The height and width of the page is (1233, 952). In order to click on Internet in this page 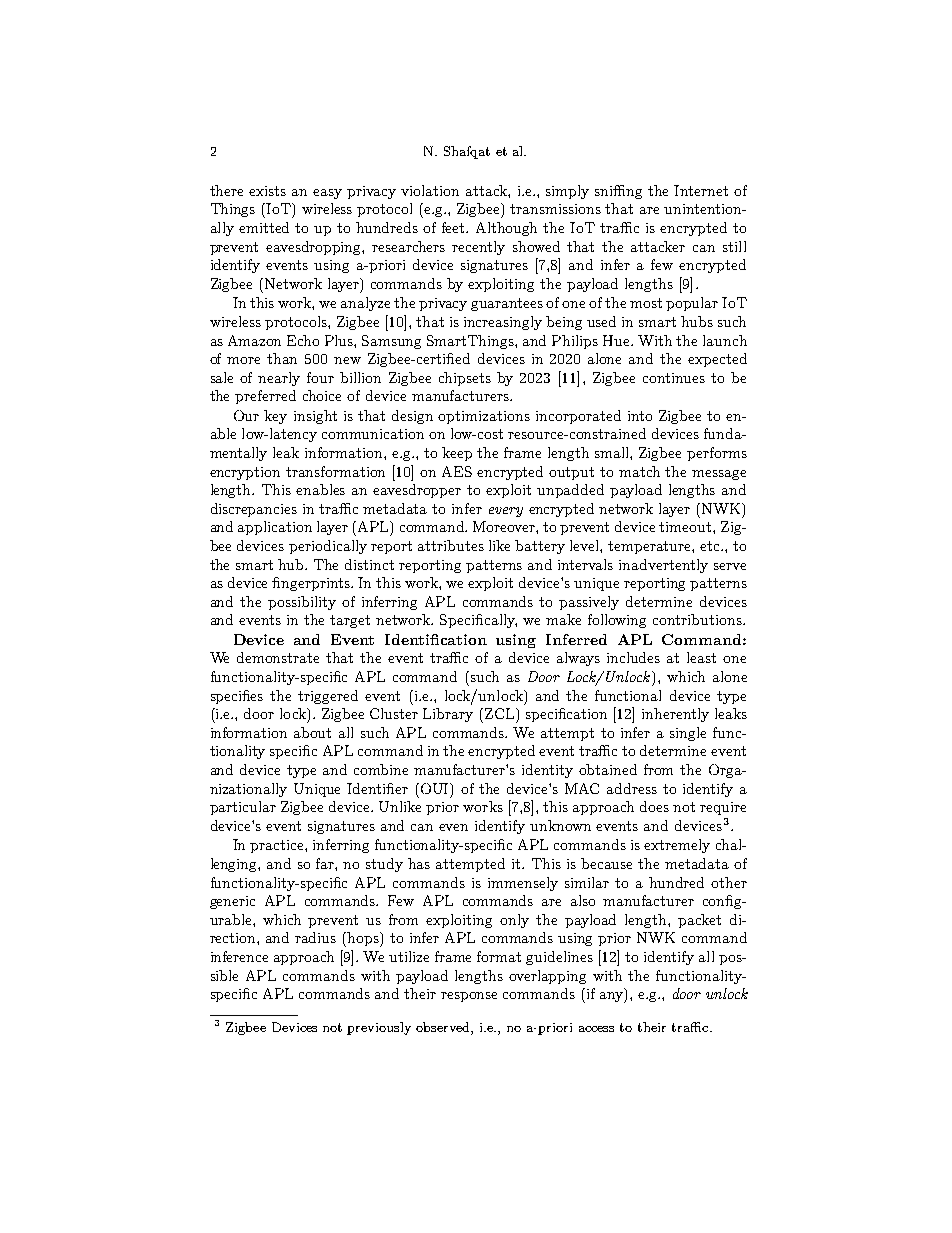, I will do `click(701, 190)`.
